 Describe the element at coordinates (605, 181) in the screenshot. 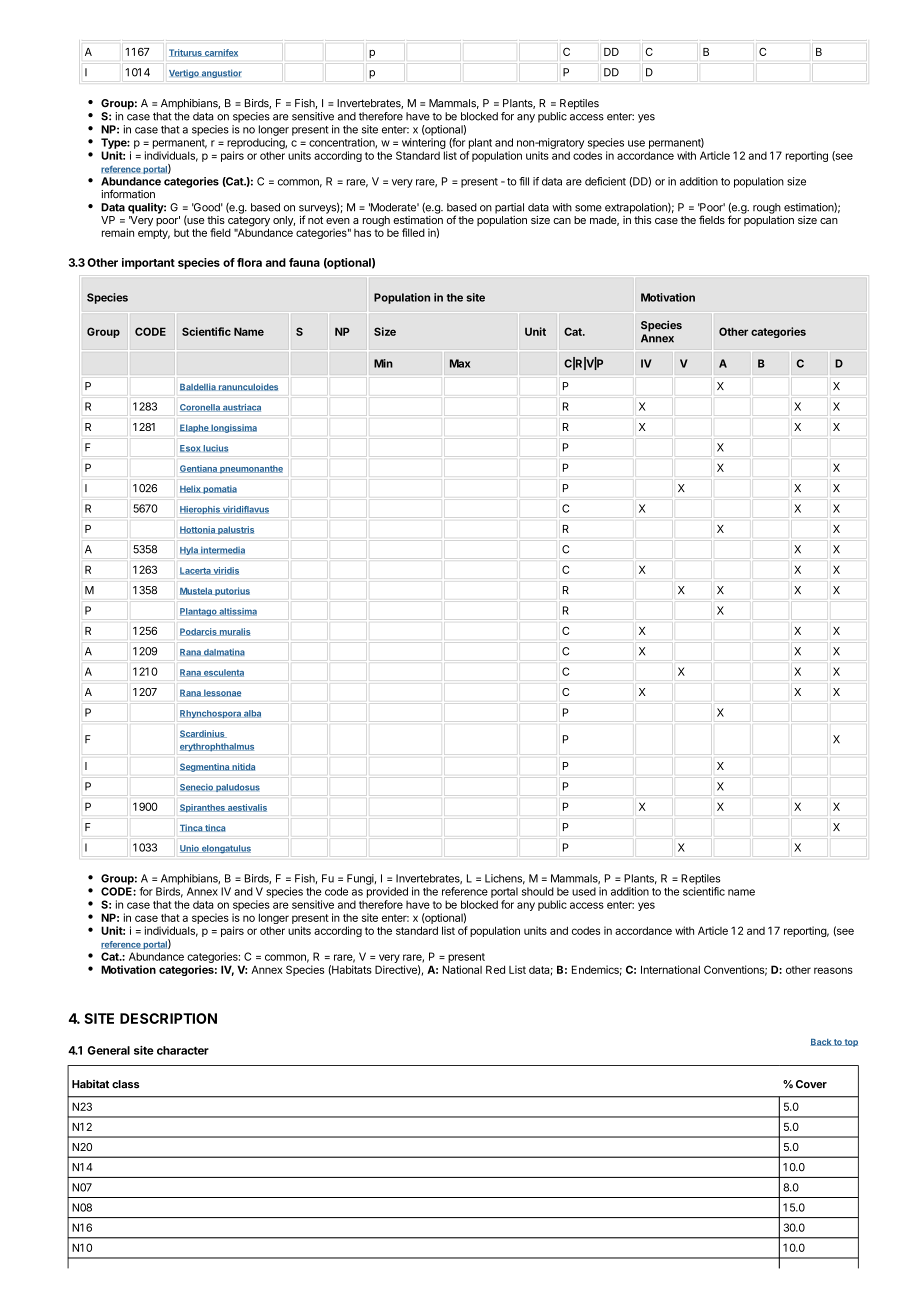

I see `deficient` at that location.
